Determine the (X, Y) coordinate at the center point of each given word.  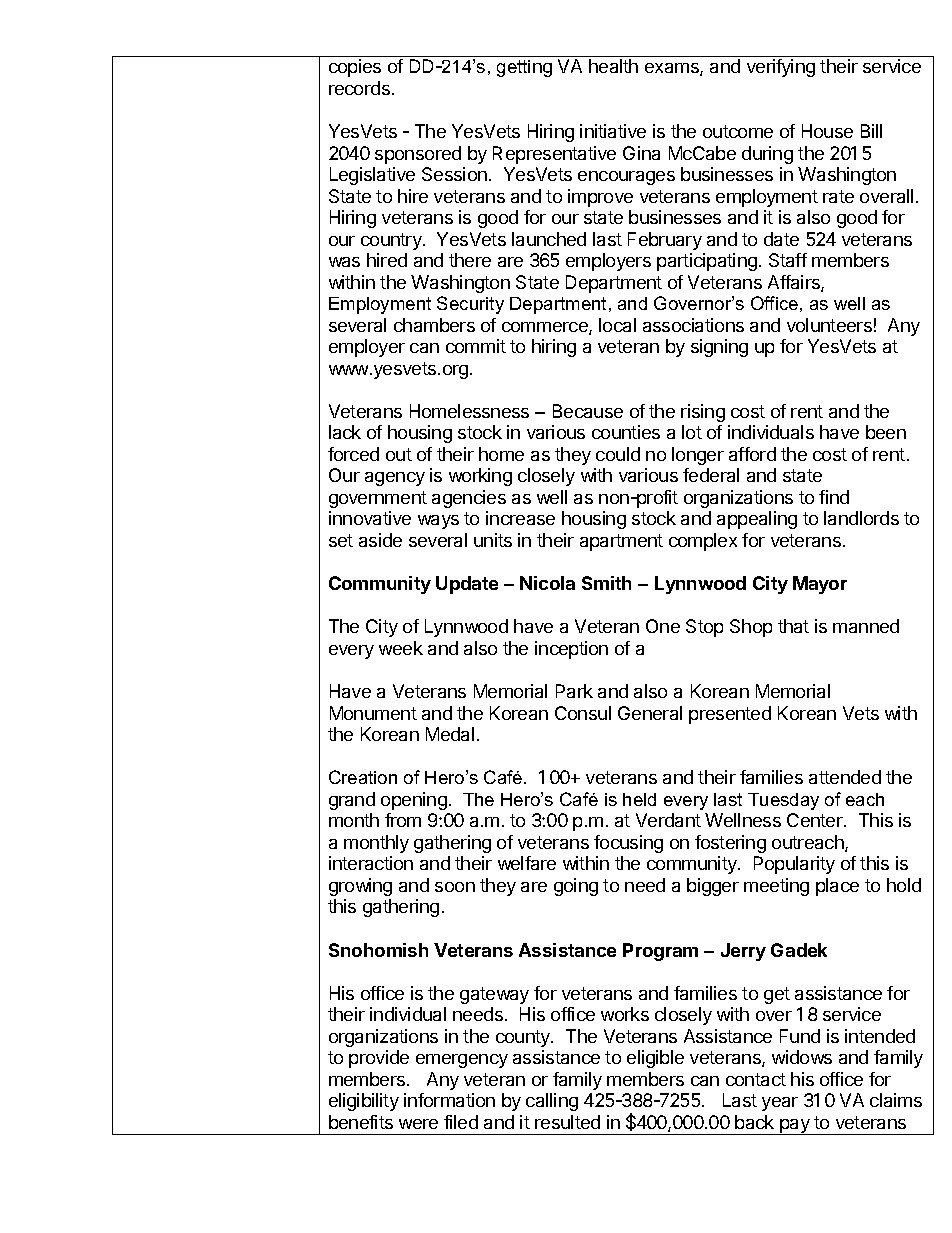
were (418, 1124)
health (613, 66)
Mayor (820, 585)
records (359, 88)
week (401, 648)
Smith (606, 583)
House (827, 131)
